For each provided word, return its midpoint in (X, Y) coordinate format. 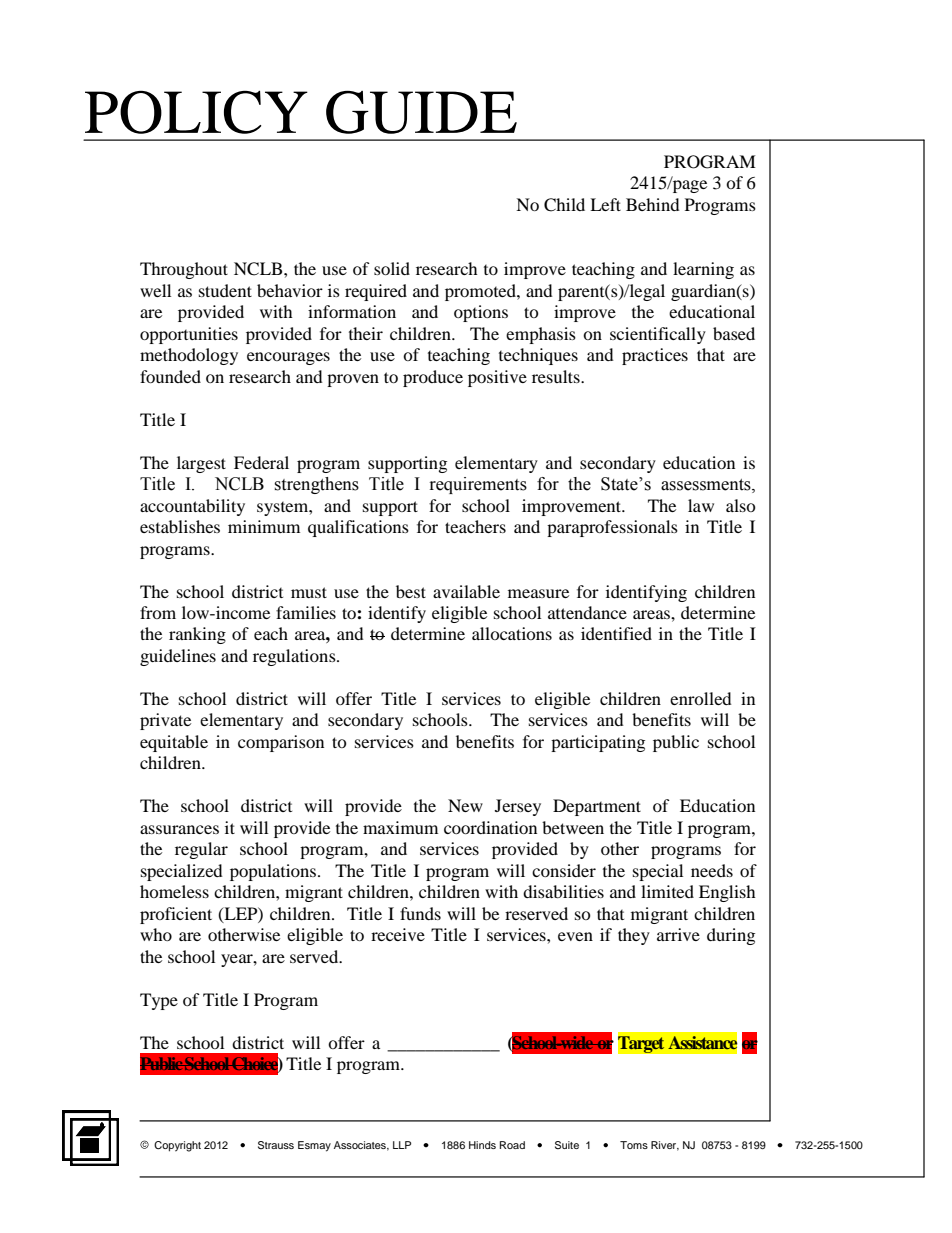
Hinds (482, 1145)
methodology (189, 356)
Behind (653, 204)
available (466, 591)
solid (392, 268)
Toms (634, 1145)
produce (433, 378)
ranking (197, 635)
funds (420, 913)
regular (201, 850)
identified (616, 633)
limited (667, 891)
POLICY (196, 112)
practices (655, 356)
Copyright (177, 1146)
